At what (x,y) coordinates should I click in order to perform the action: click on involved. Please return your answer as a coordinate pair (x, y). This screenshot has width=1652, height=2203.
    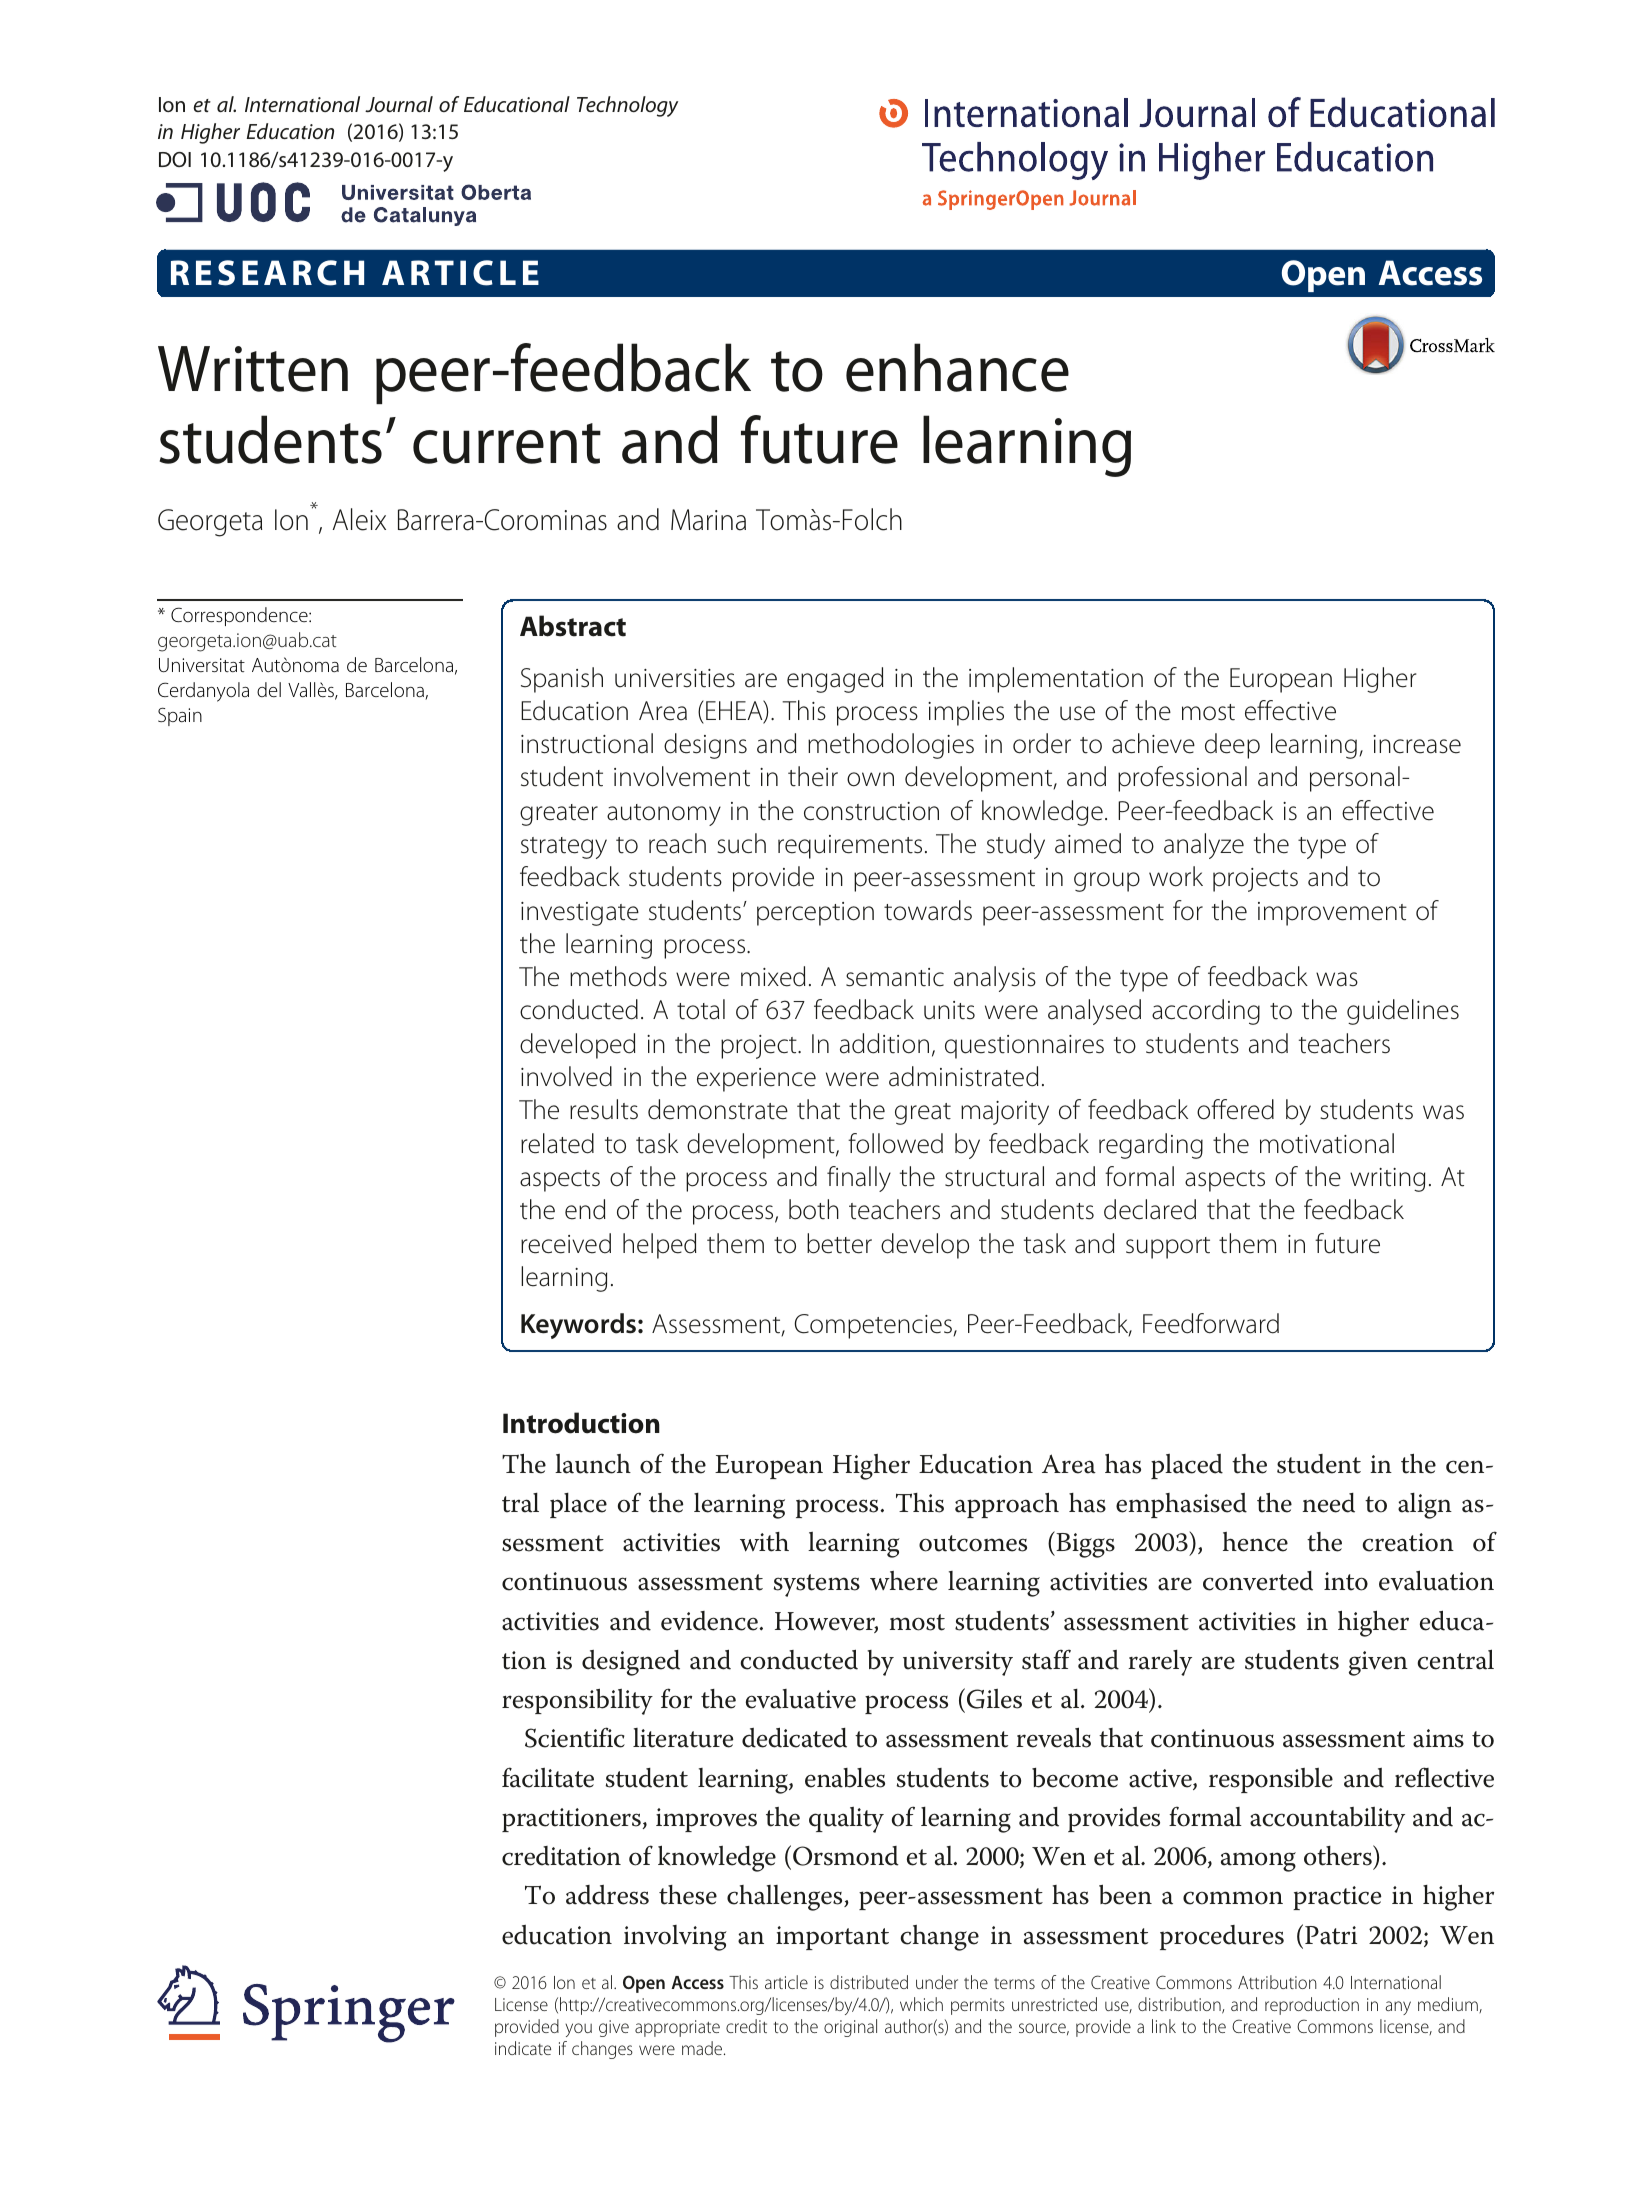
    Looking at the image, I should click on (566, 1076).
